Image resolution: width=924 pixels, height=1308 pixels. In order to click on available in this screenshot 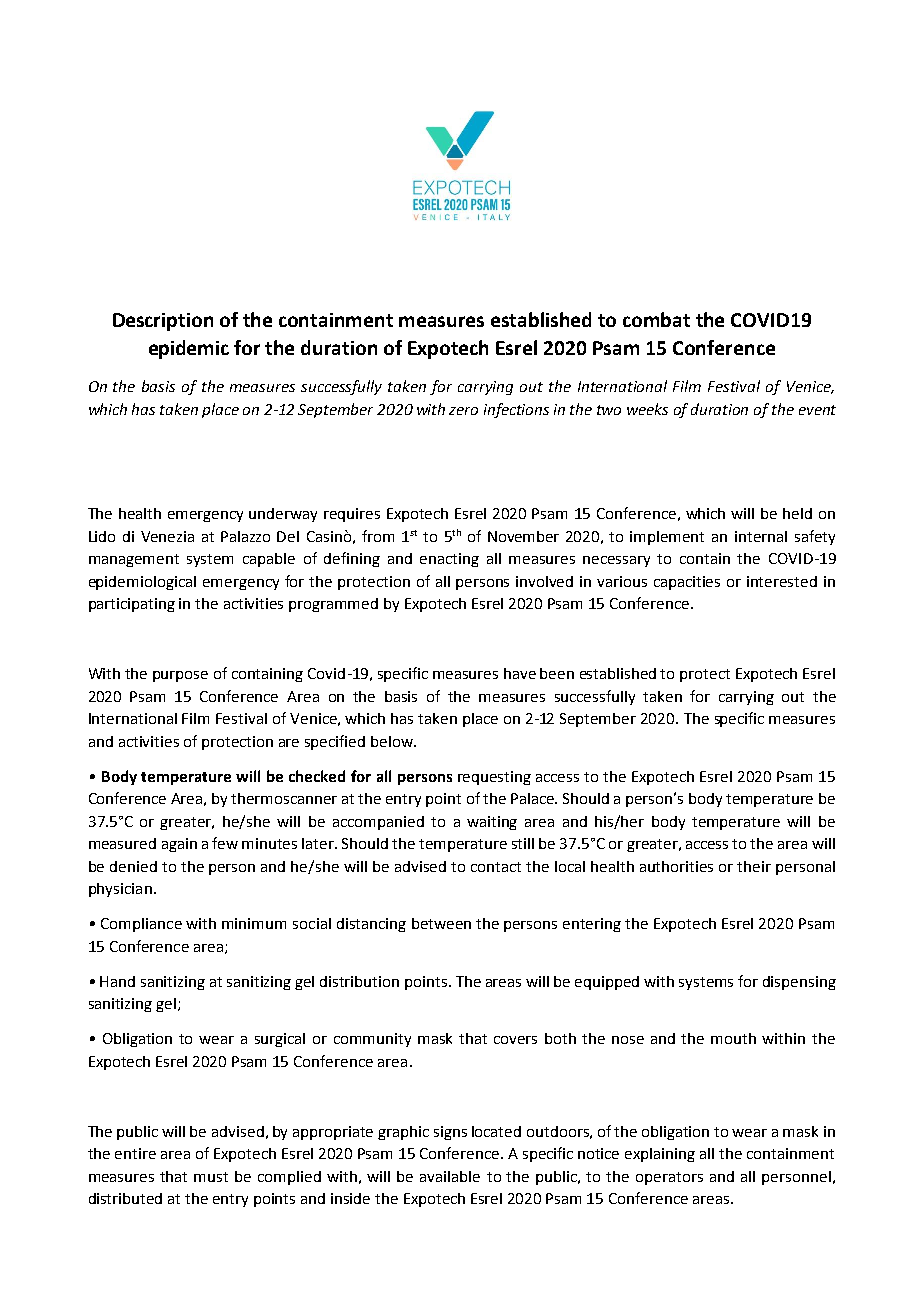, I will do `click(450, 1176)`.
